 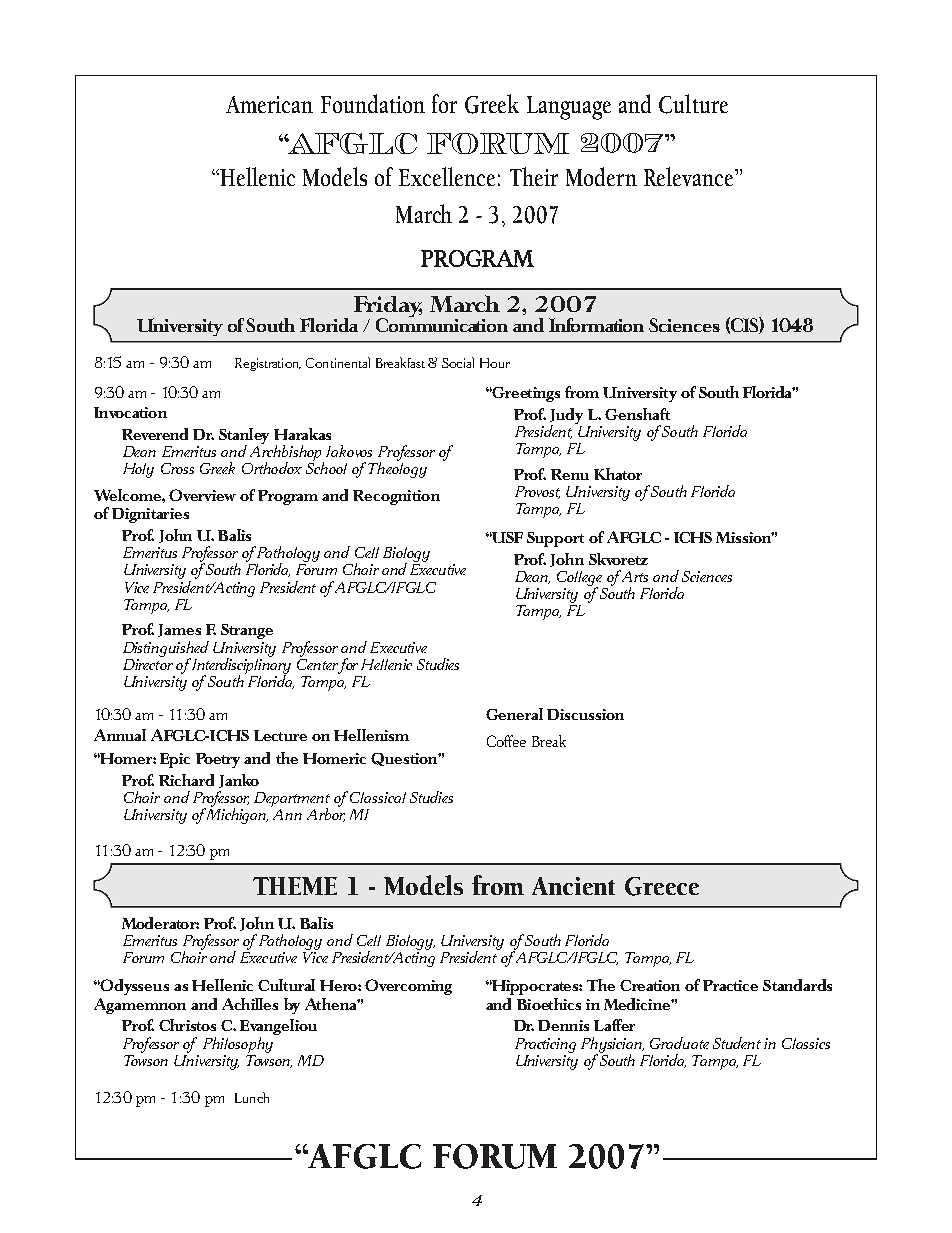 I want to click on Culture, so click(x=693, y=104).
